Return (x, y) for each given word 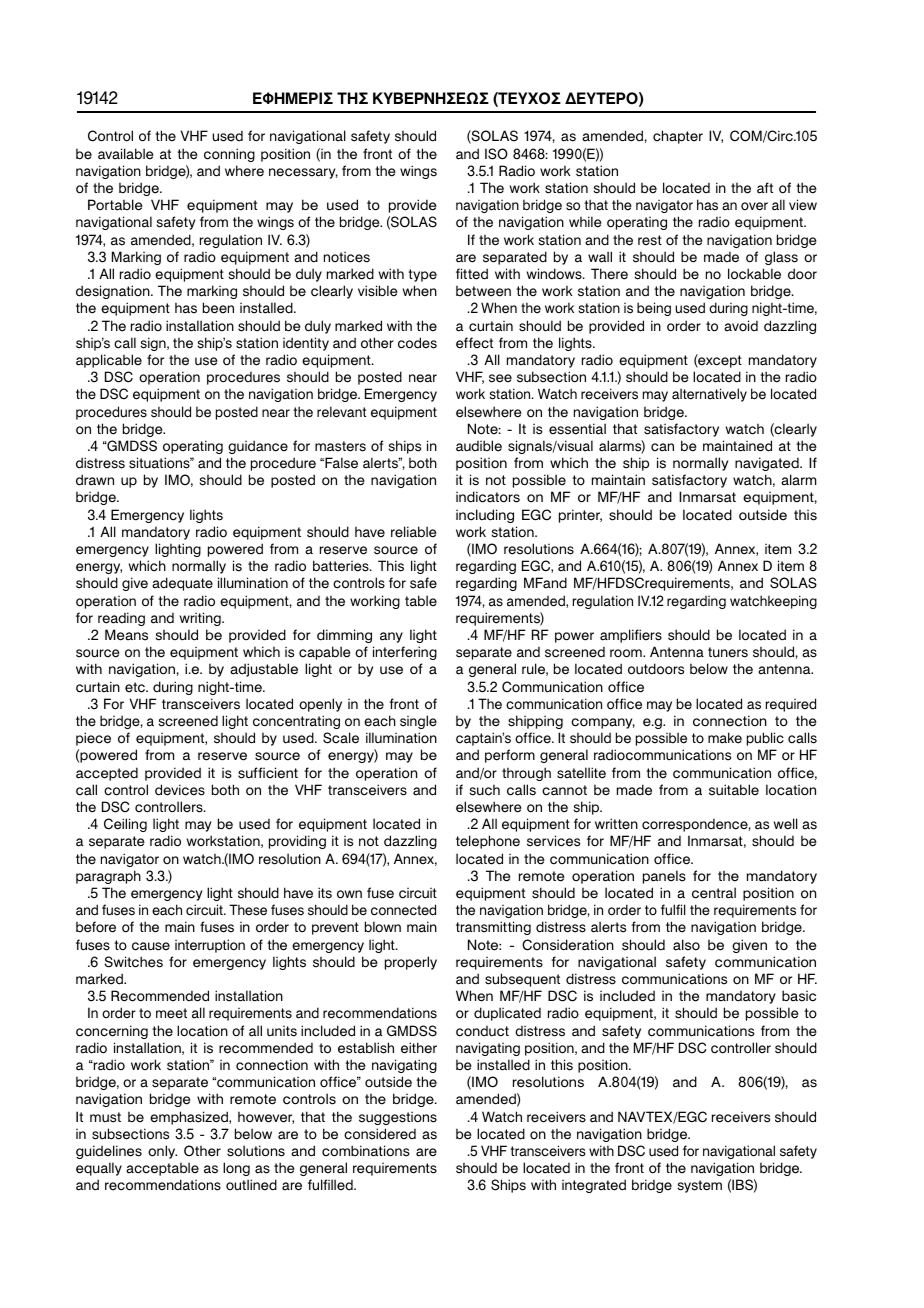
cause (151, 946)
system (700, 1186)
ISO (496, 154)
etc (136, 687)
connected (403, 910)
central (714, 893)
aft (765, 188)
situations (160, 463)
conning (229, 155)
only (162, 1152)
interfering (405, 653)
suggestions (398, 1118)
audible (479, 446)
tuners (728, 652)
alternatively (709, 395)
